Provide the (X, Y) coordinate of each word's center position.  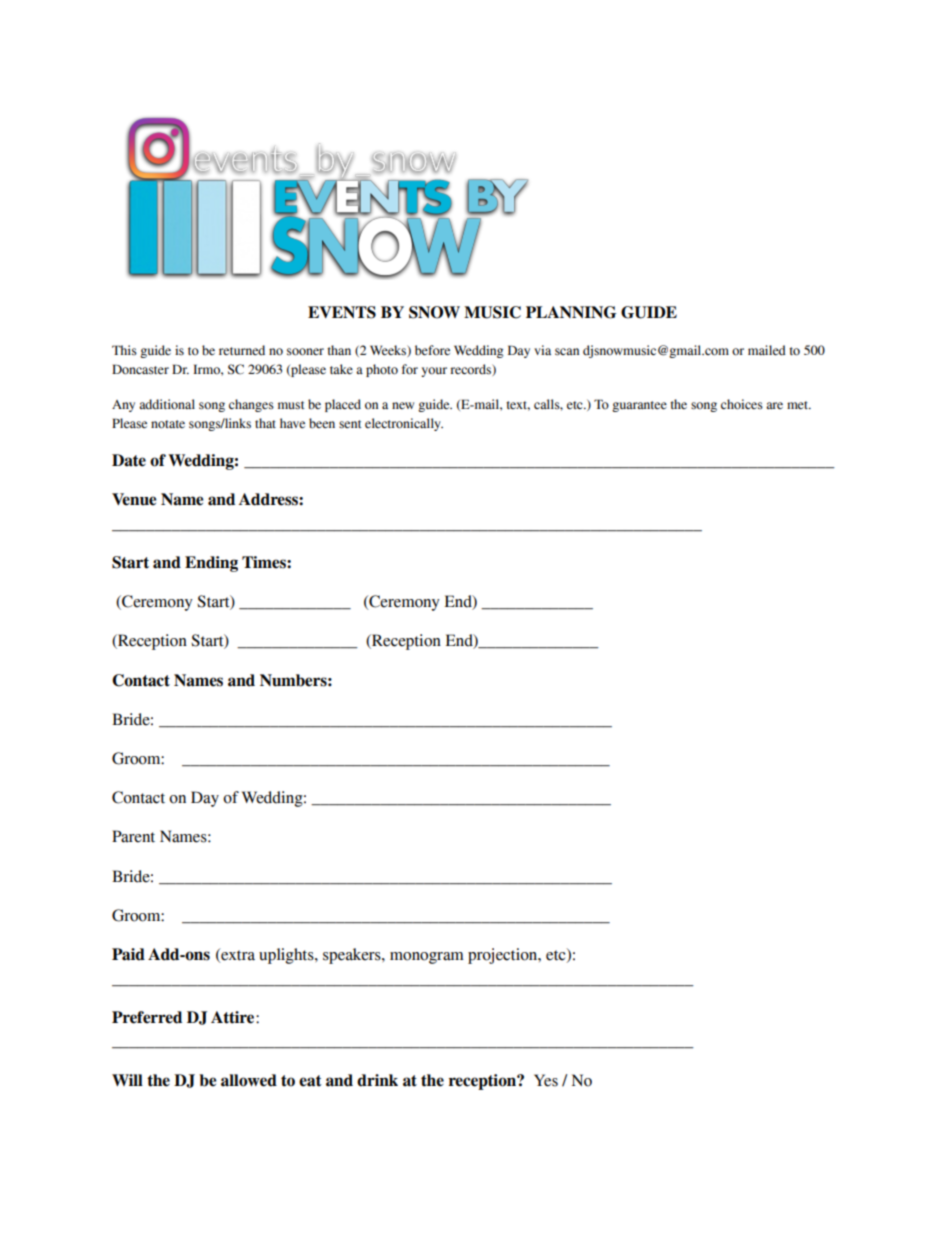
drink (377, 1080)
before (432, 350)
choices (742, 404)
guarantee (639, 406)
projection (504, 956)
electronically (404, 424)
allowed (249, 1080)
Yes (546, 1080)
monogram (427, 958)
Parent (133, 836)
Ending (211, 564)
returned (242, 350)
